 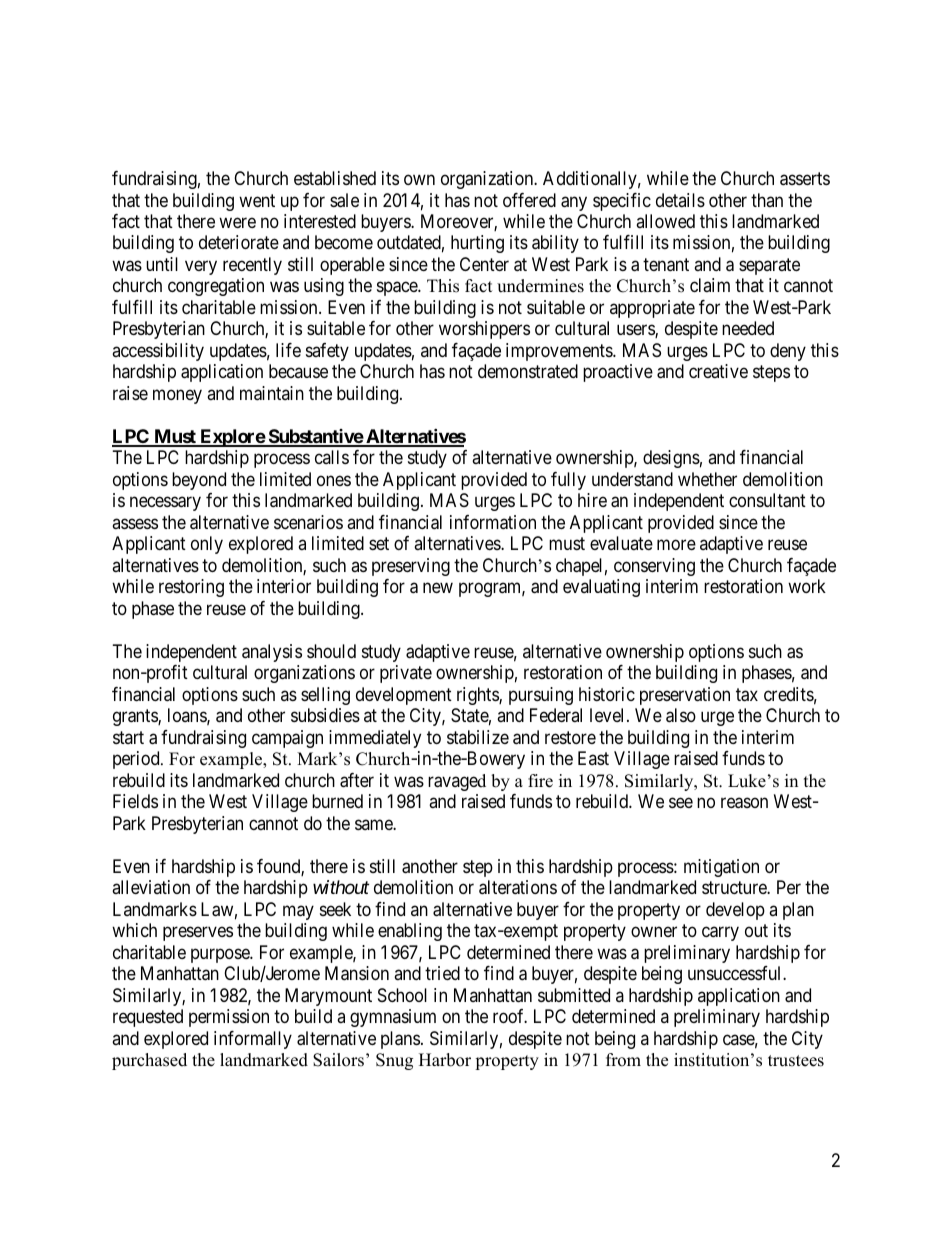 What do you see at coordinates (445, 1060) in the image?
I see `Harbor` at bounding box center [445, 1060].
